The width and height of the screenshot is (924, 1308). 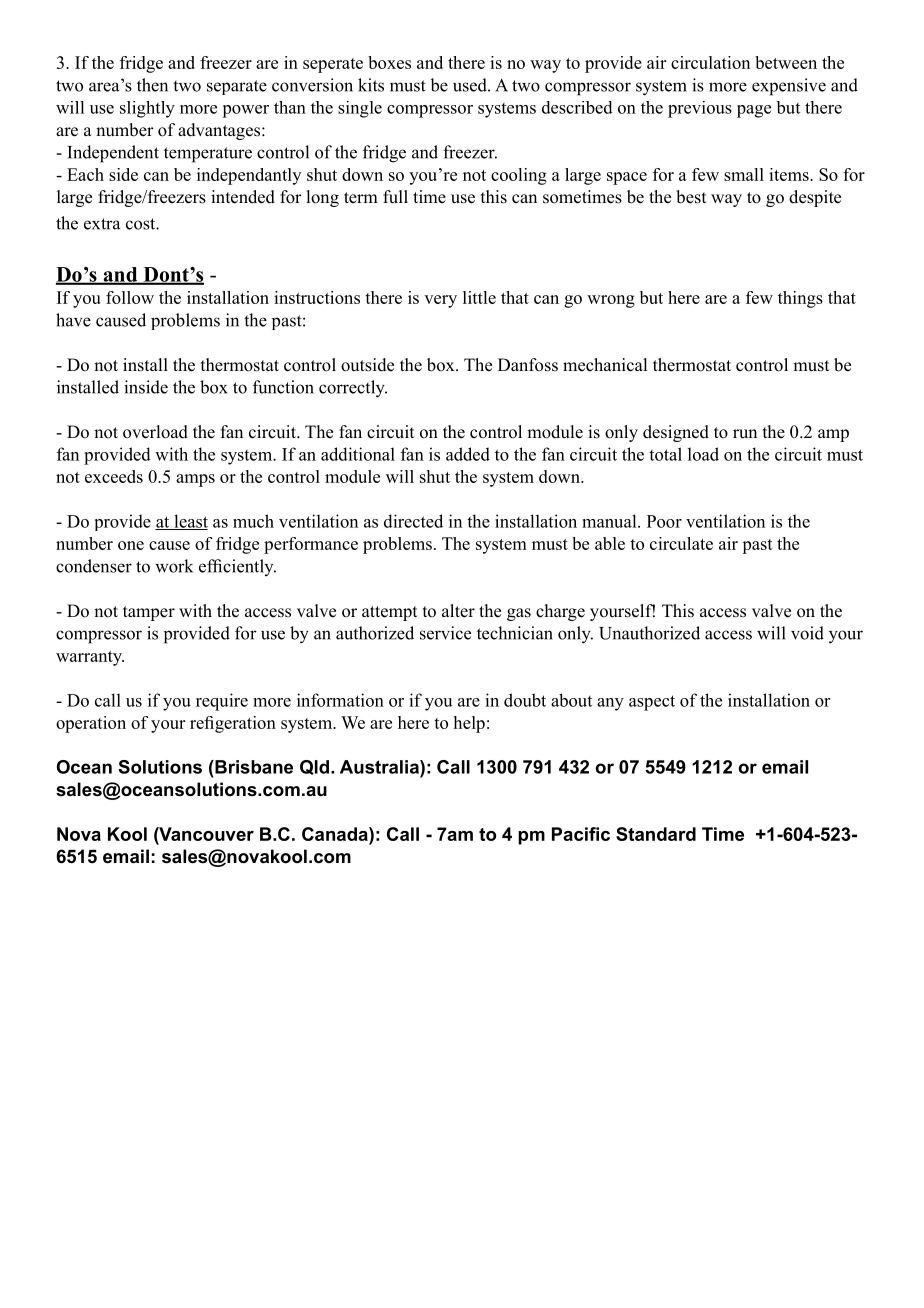 I want to click on Brisbane, so click(x=253, y=767).
